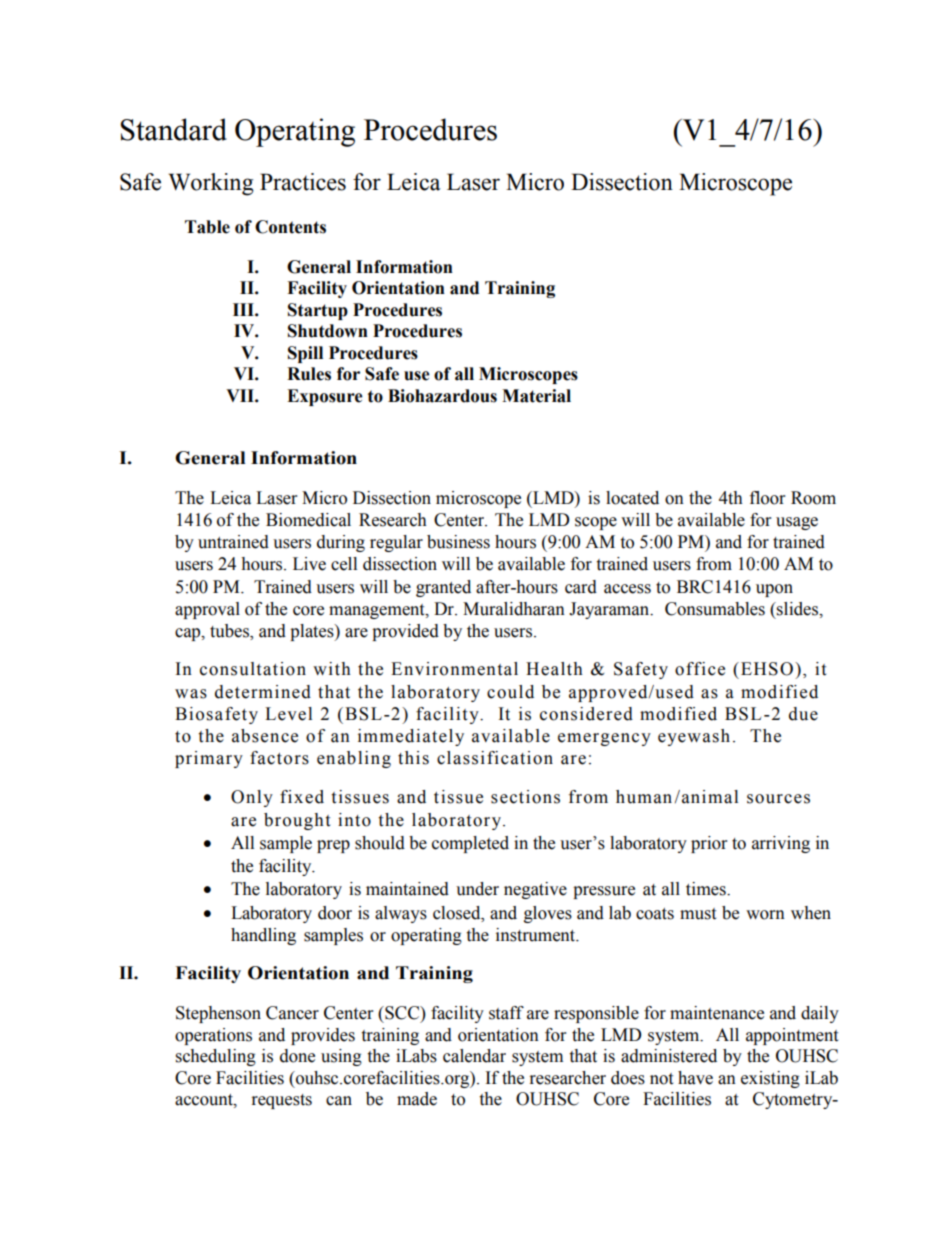 This document has width=952, height=1233. Describe the element at coordinates (470, 844) in the document. I see `completed` at that location.
